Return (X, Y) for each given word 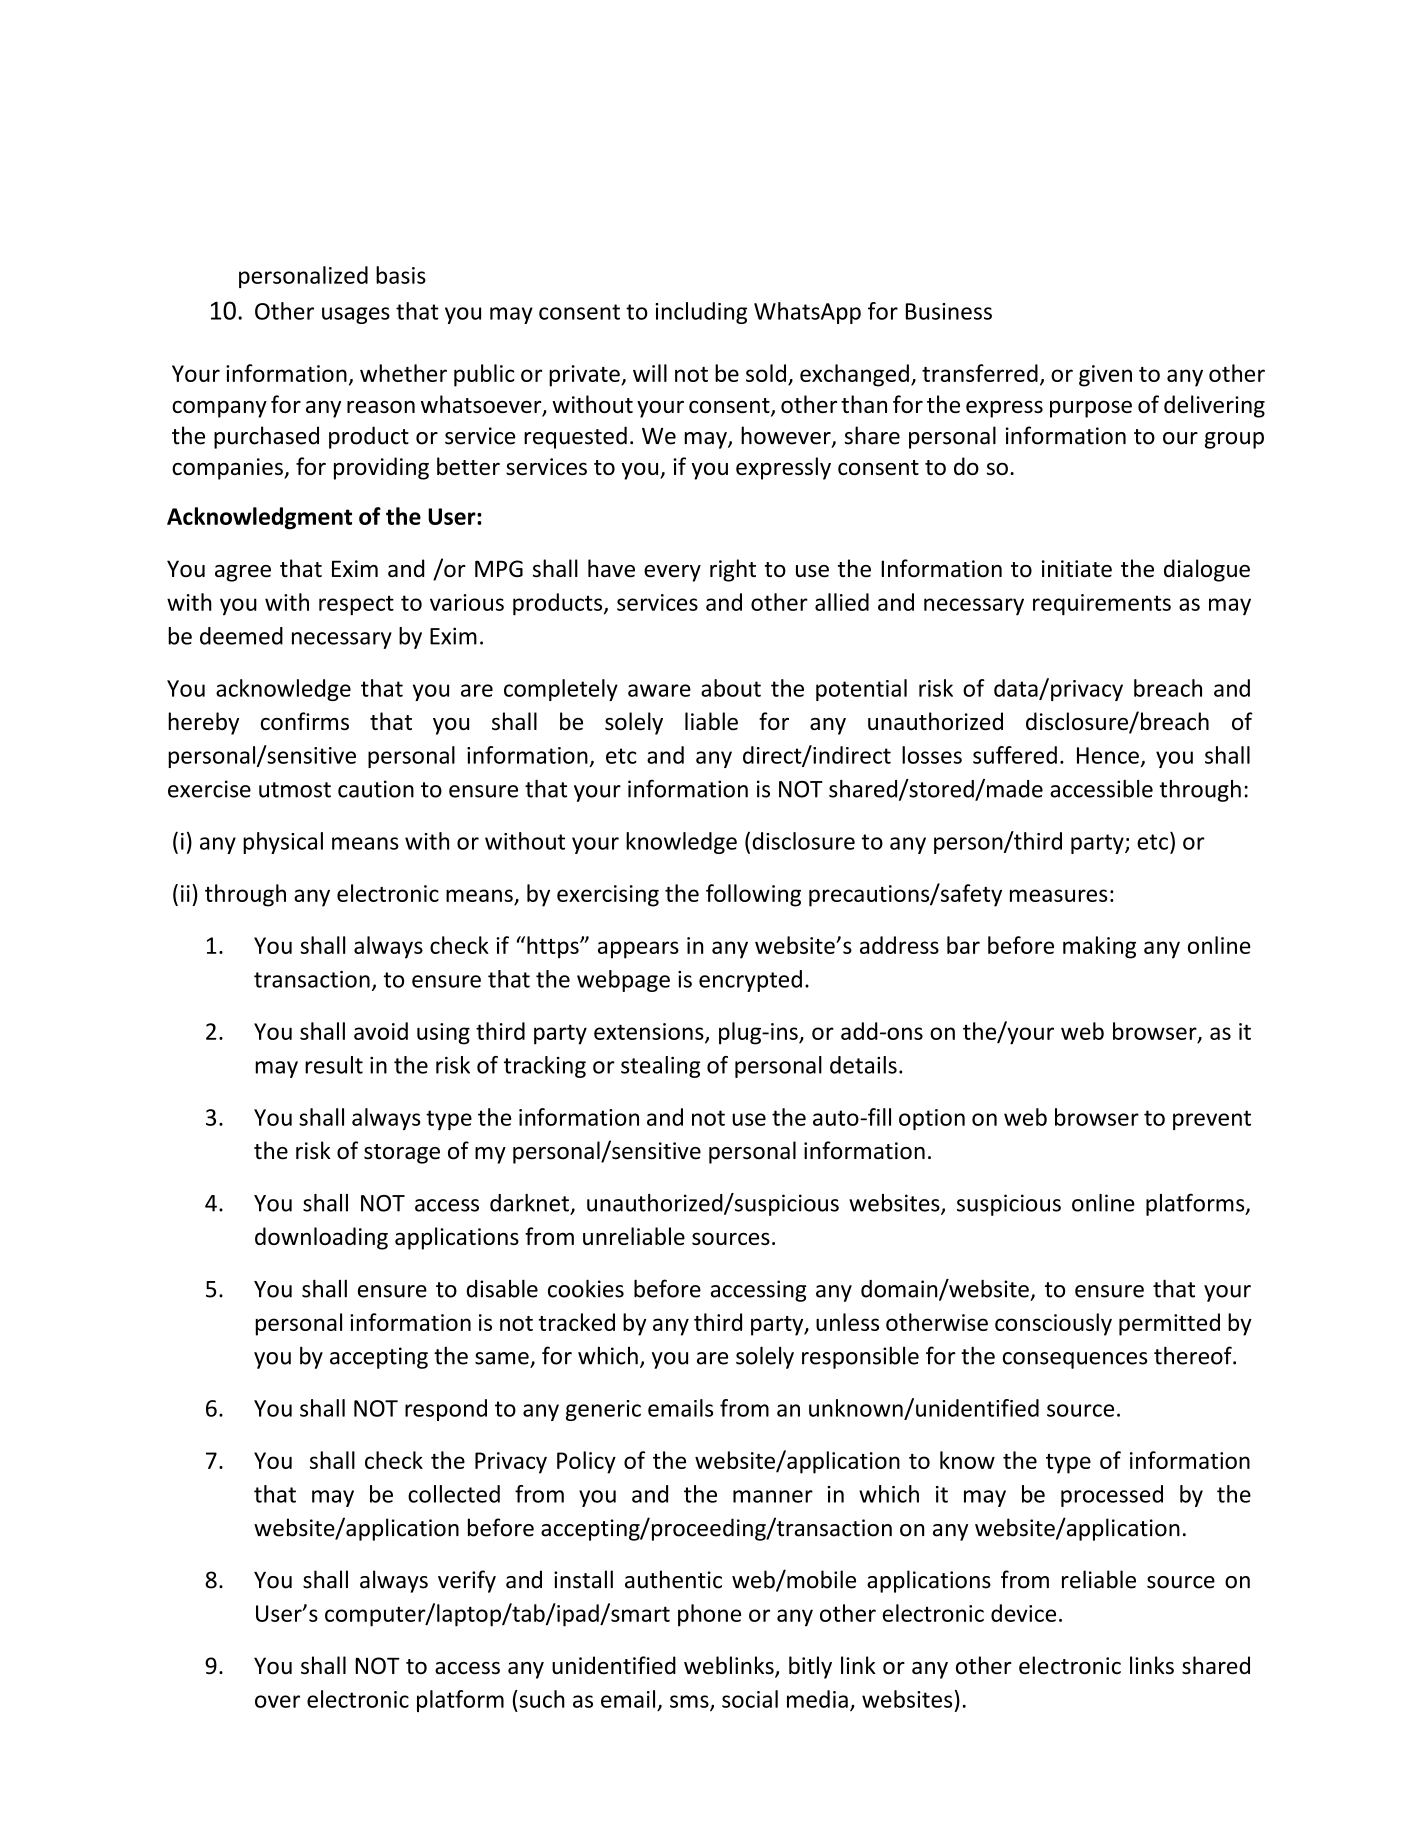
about (731, 688)
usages (356, 315)
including (701, 313)
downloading (321, 1238)
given (1105, 376)
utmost (295, 790)
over (277, 1701)
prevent (1212, 1120)
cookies (586, 1288)
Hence (1108, 755)
